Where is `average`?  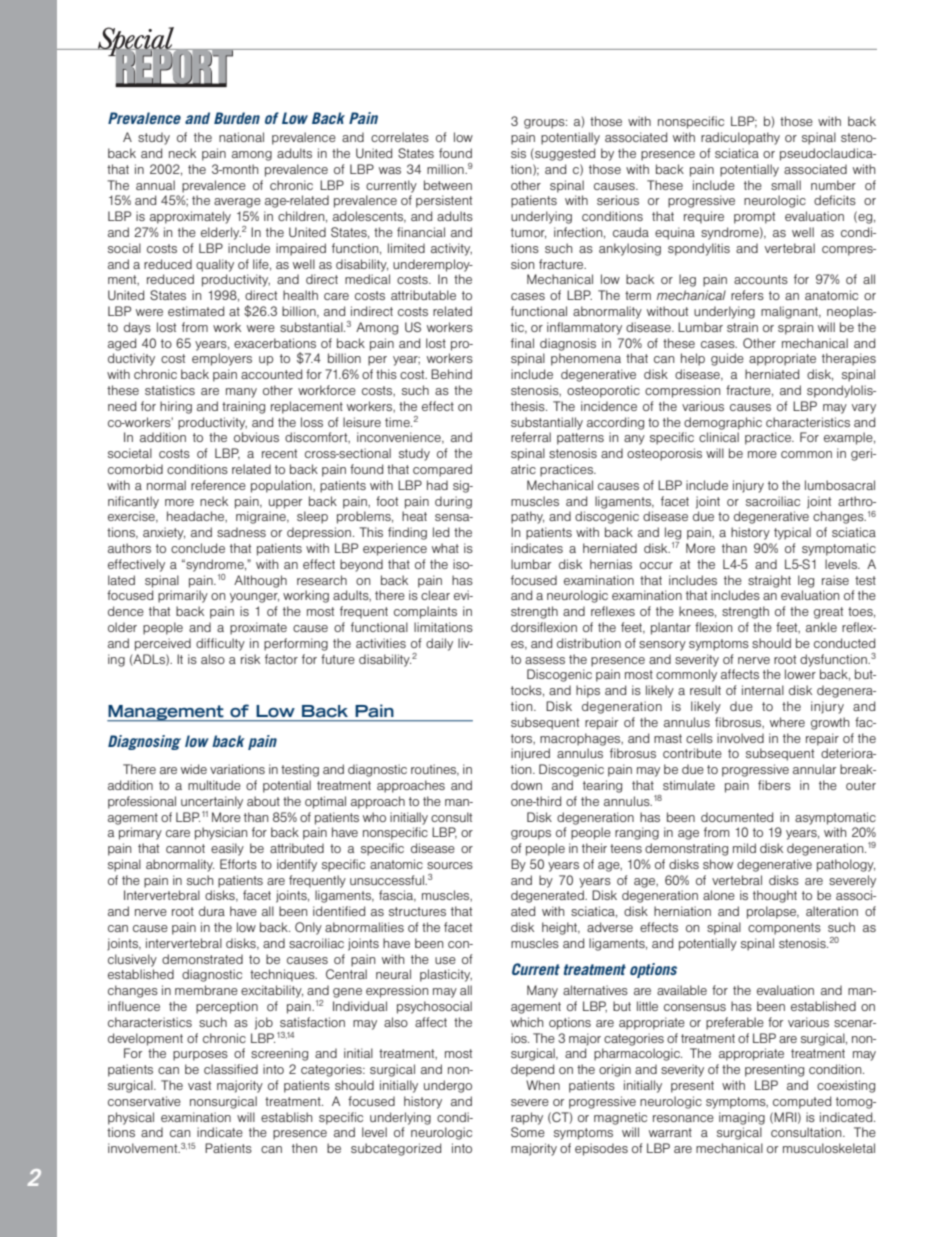
average is located at coordinates (237, 203).
